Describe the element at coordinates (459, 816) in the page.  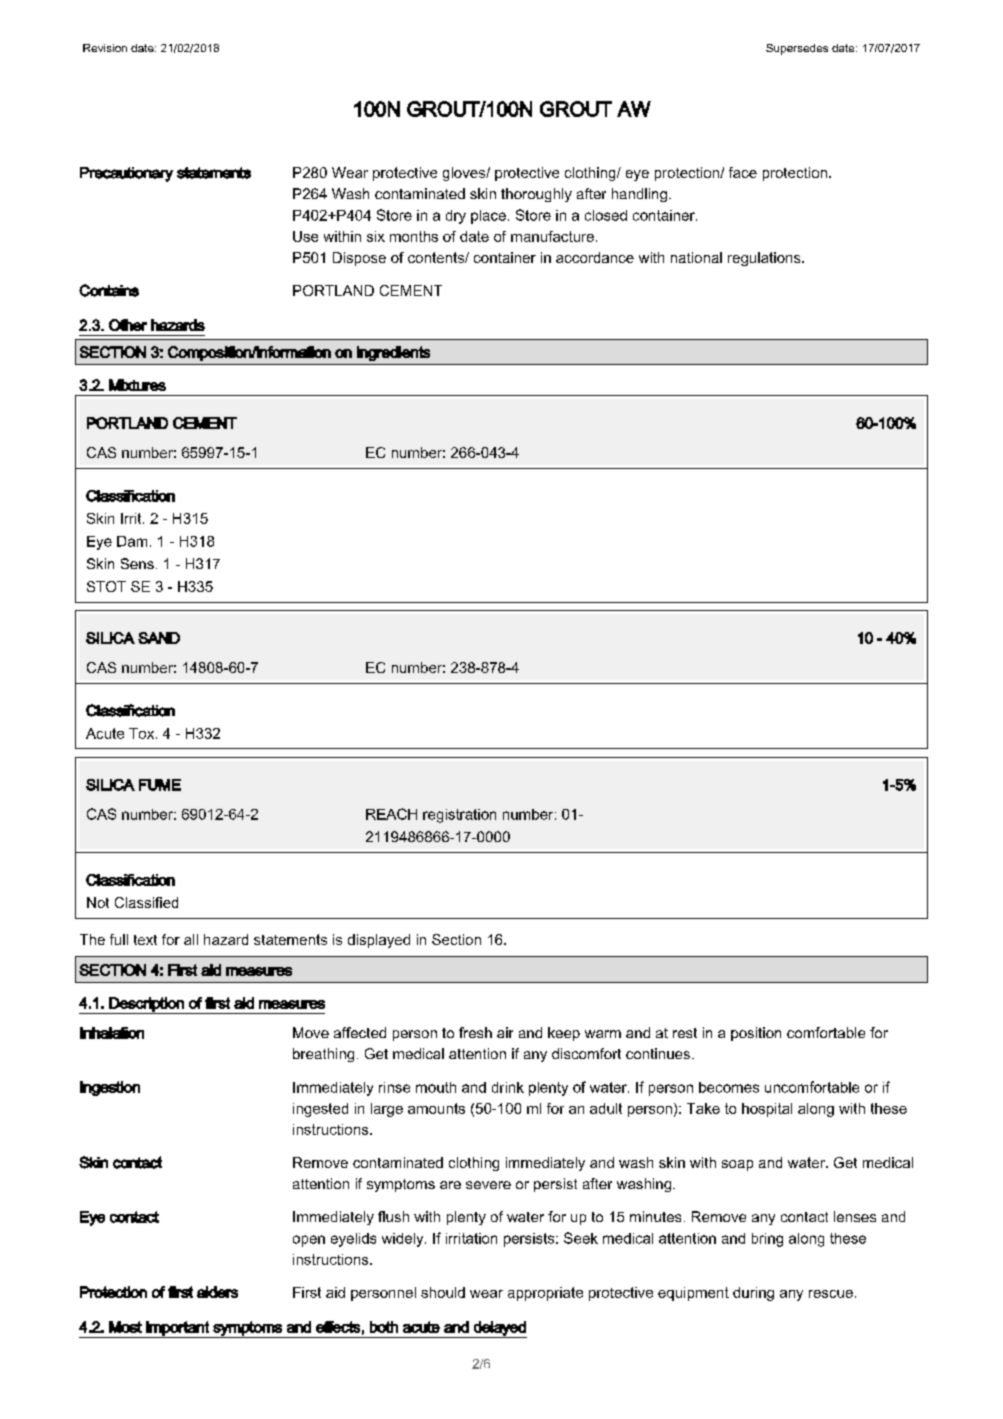
I see `registration` at that location.
